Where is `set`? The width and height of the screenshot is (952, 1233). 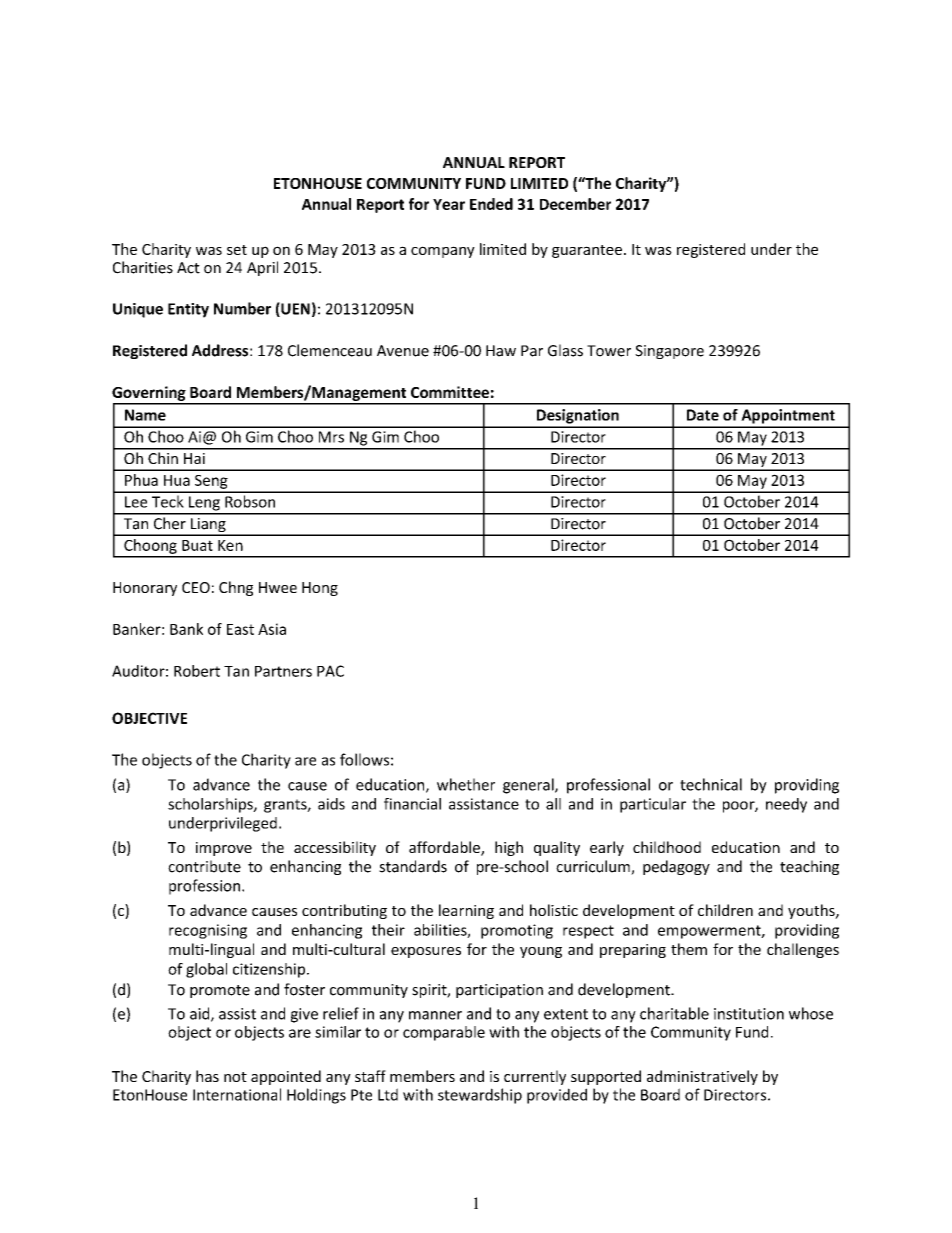 set is located at coordinates (237, 250).
